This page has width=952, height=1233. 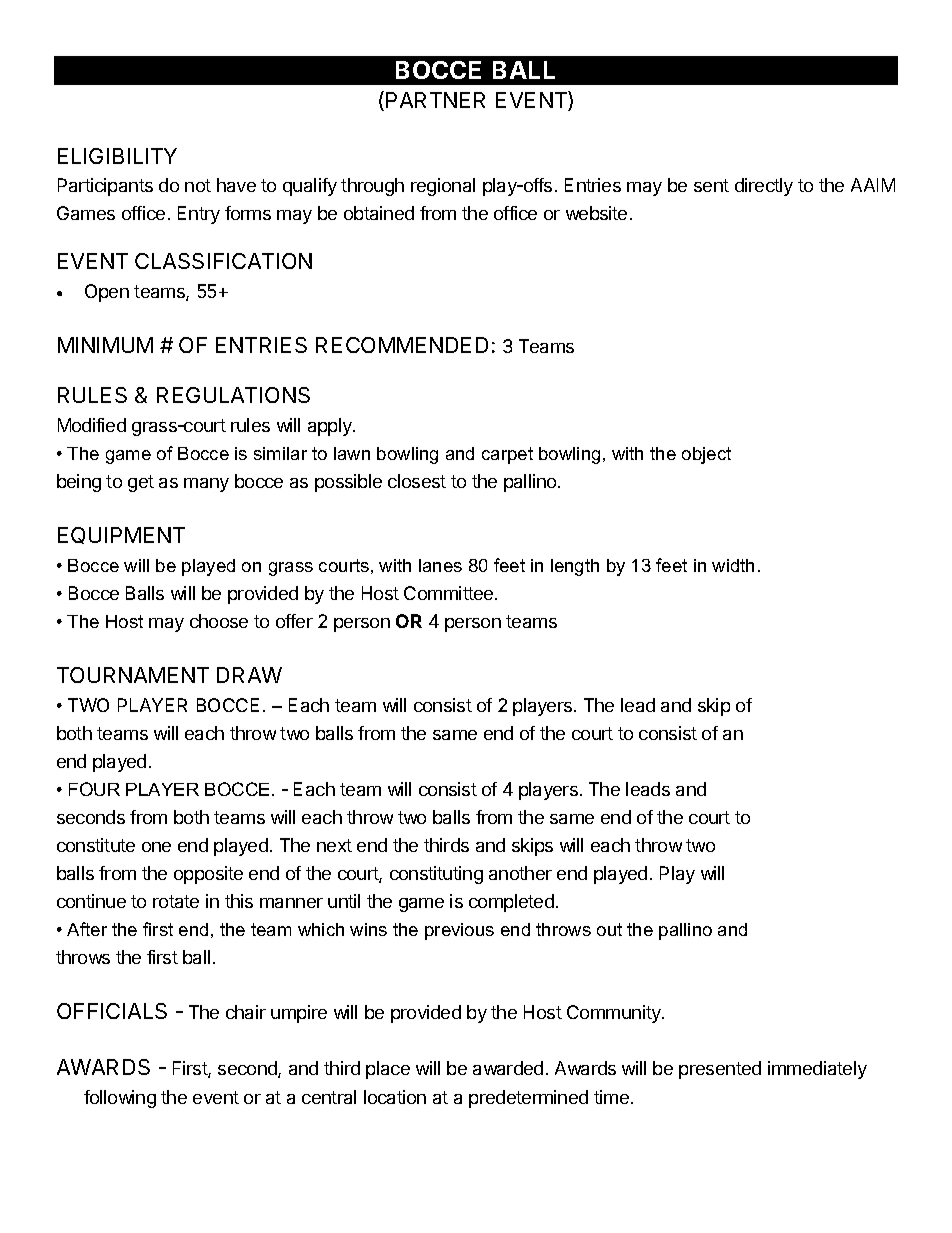 What do you see at coordinates (417, 481) in the page?
I see `closest` at bounding box center [417, 481].
